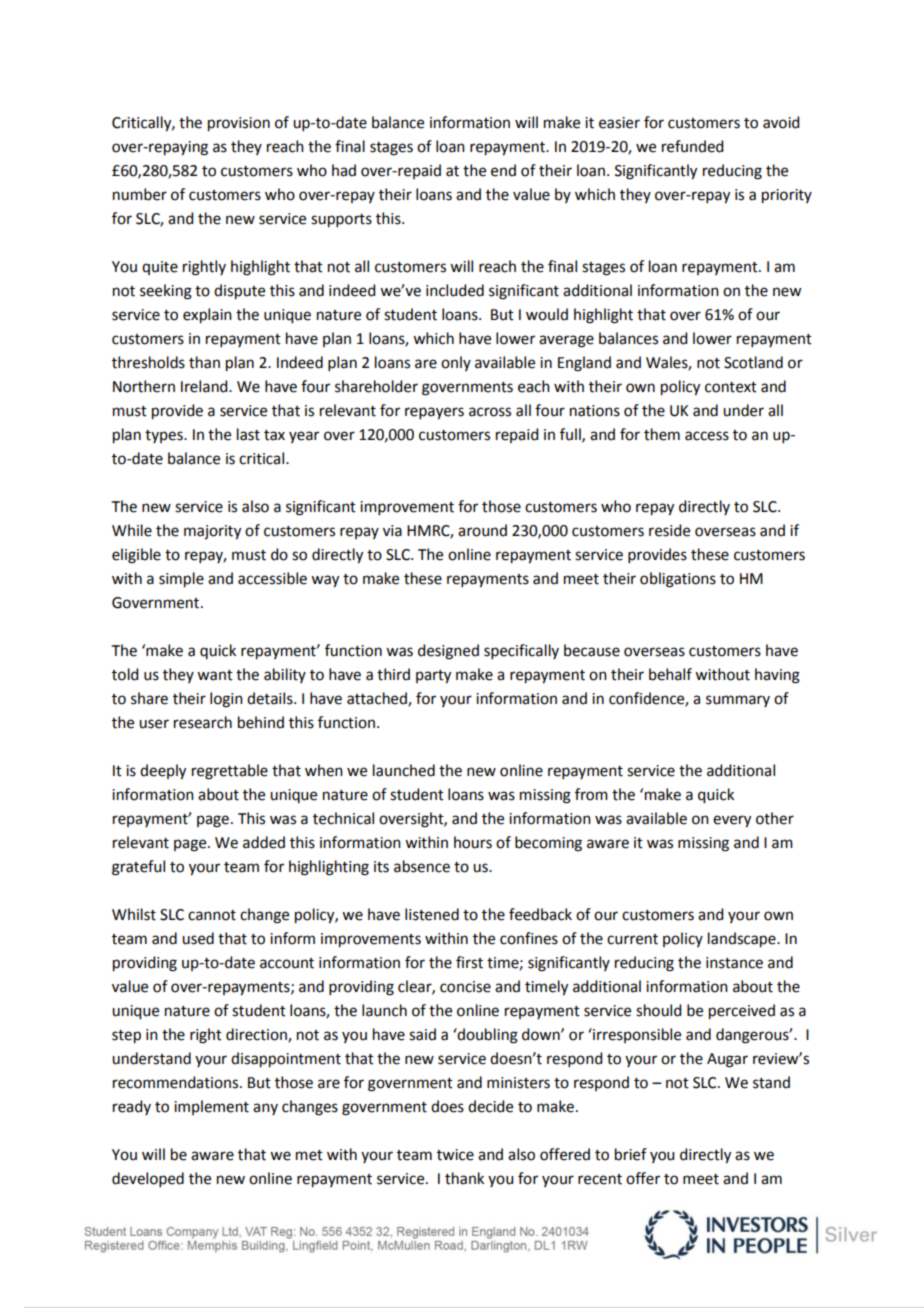  Describe the element at coordinates (215, 675) in the page. I see `want` at that location.
